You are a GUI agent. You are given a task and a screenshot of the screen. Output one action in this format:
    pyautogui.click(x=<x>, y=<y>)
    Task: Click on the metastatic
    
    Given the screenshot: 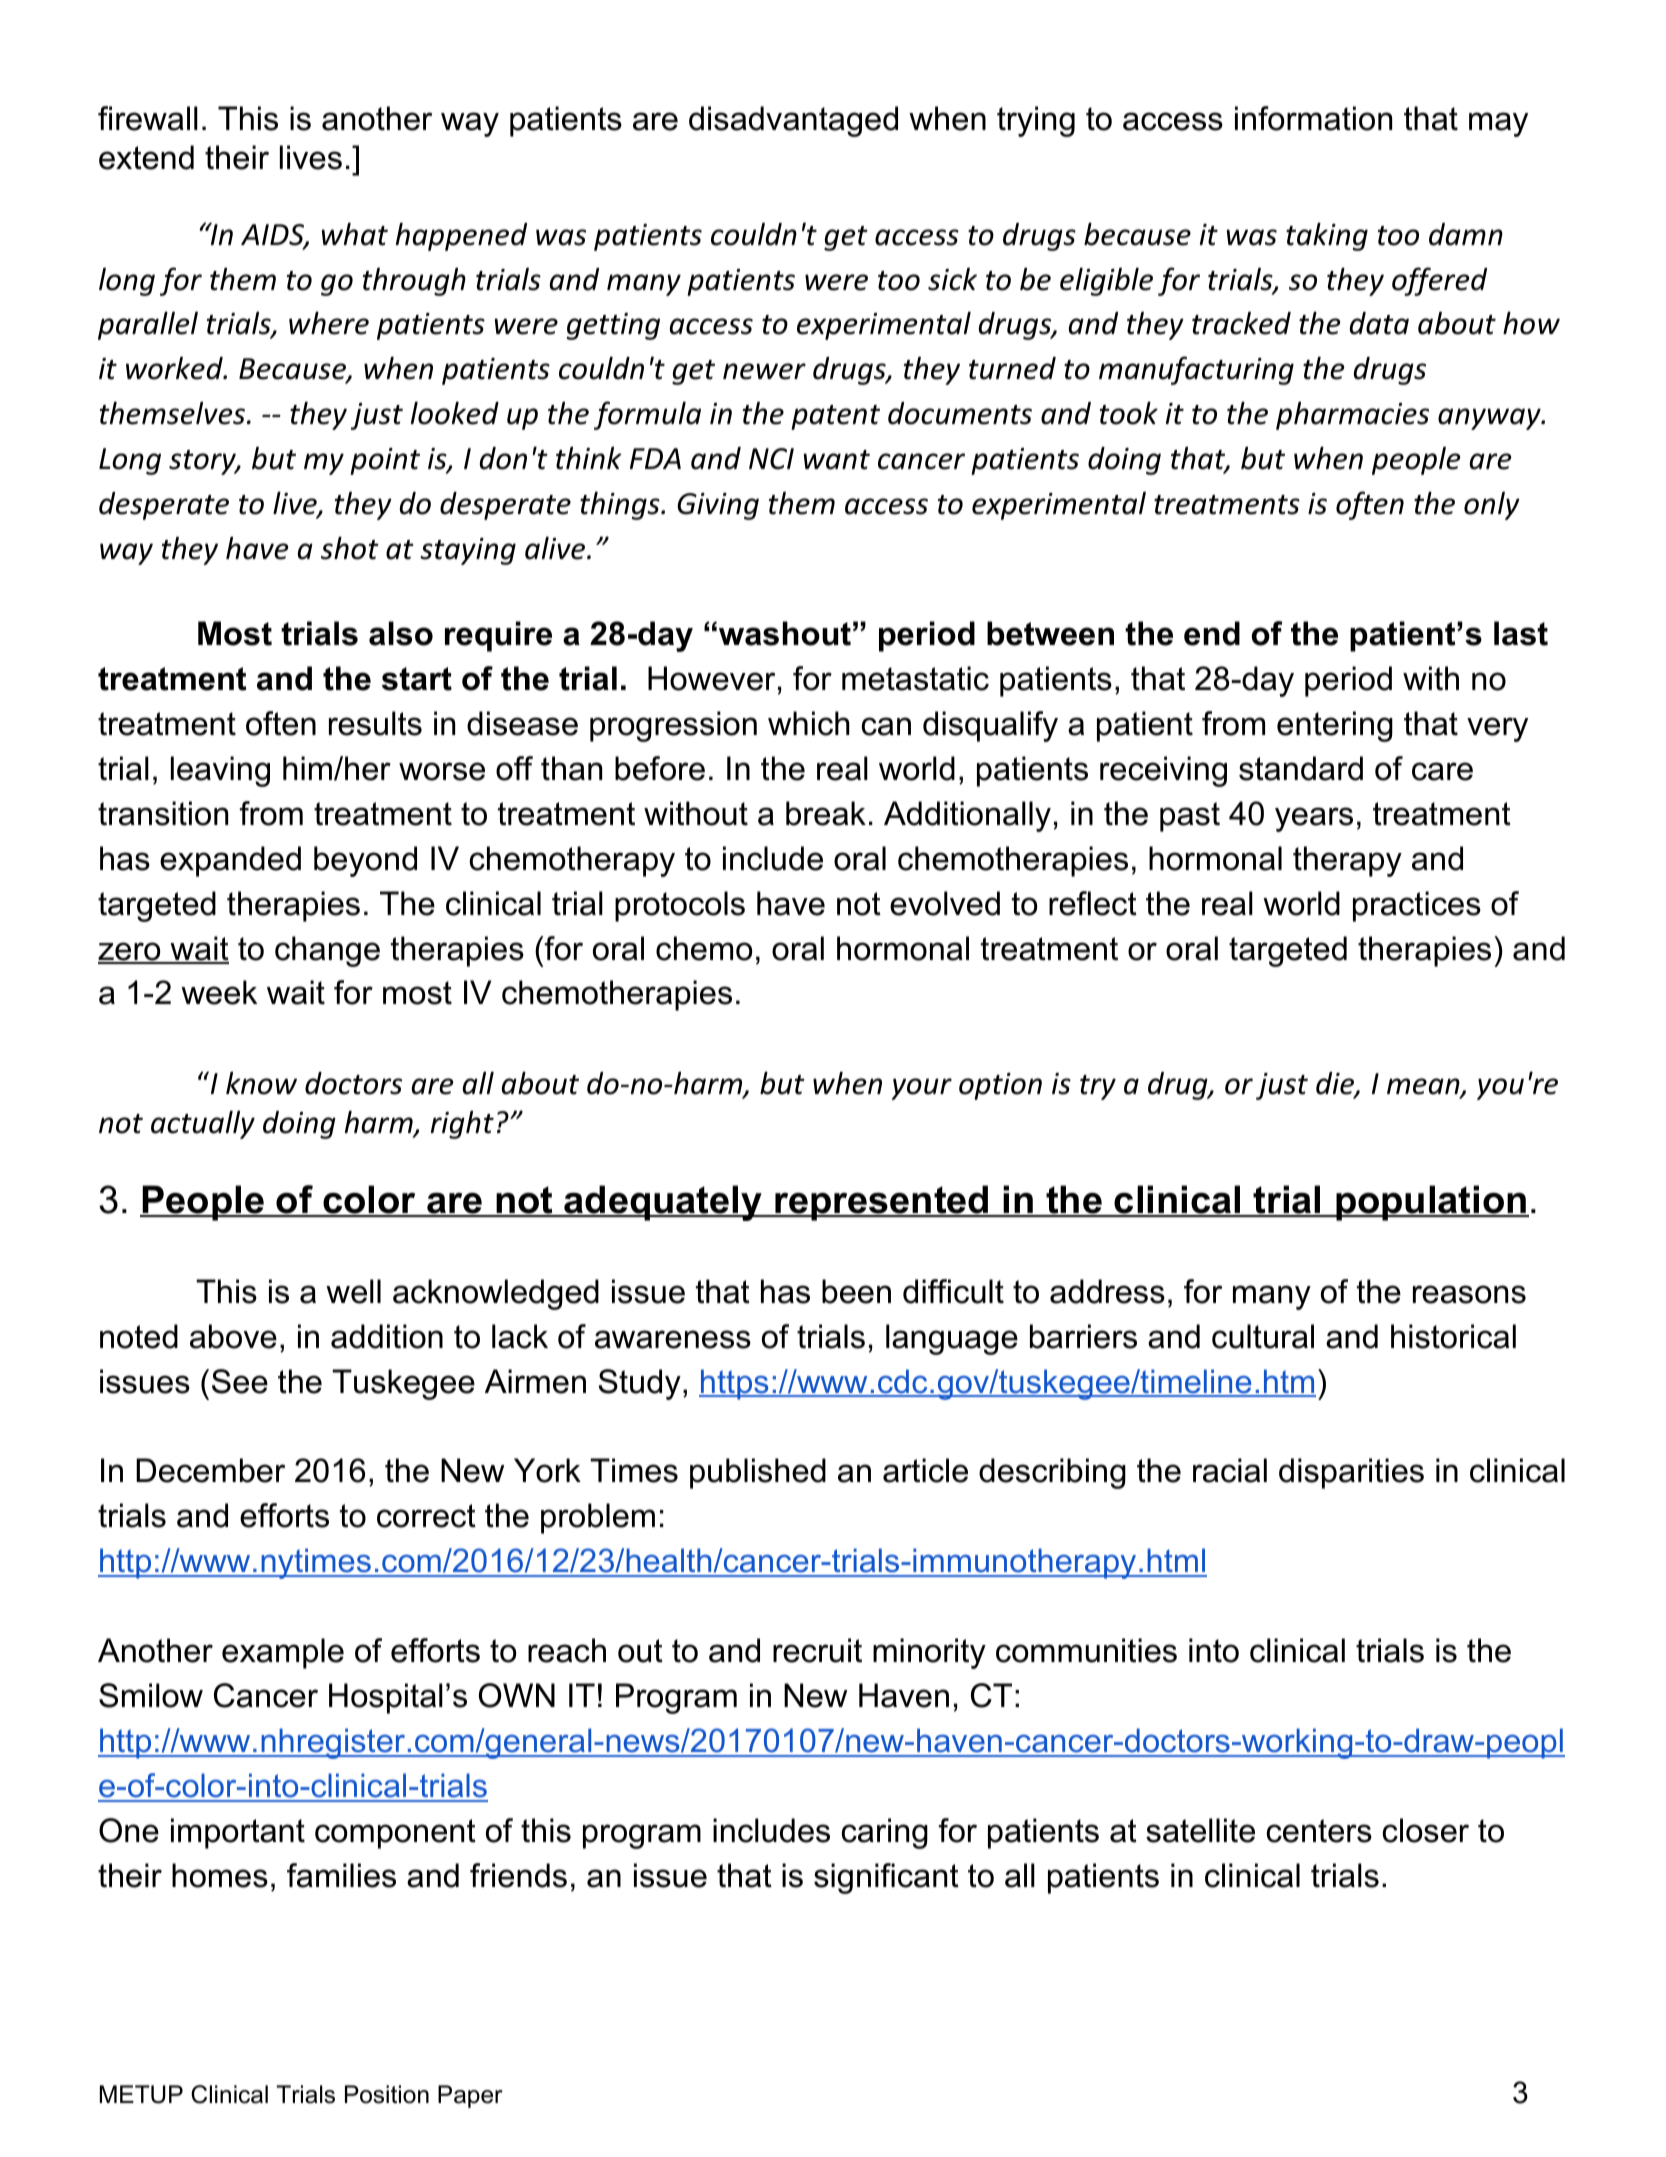 What is the action you would take?
    pyautogui.click(x=915, y=678)
